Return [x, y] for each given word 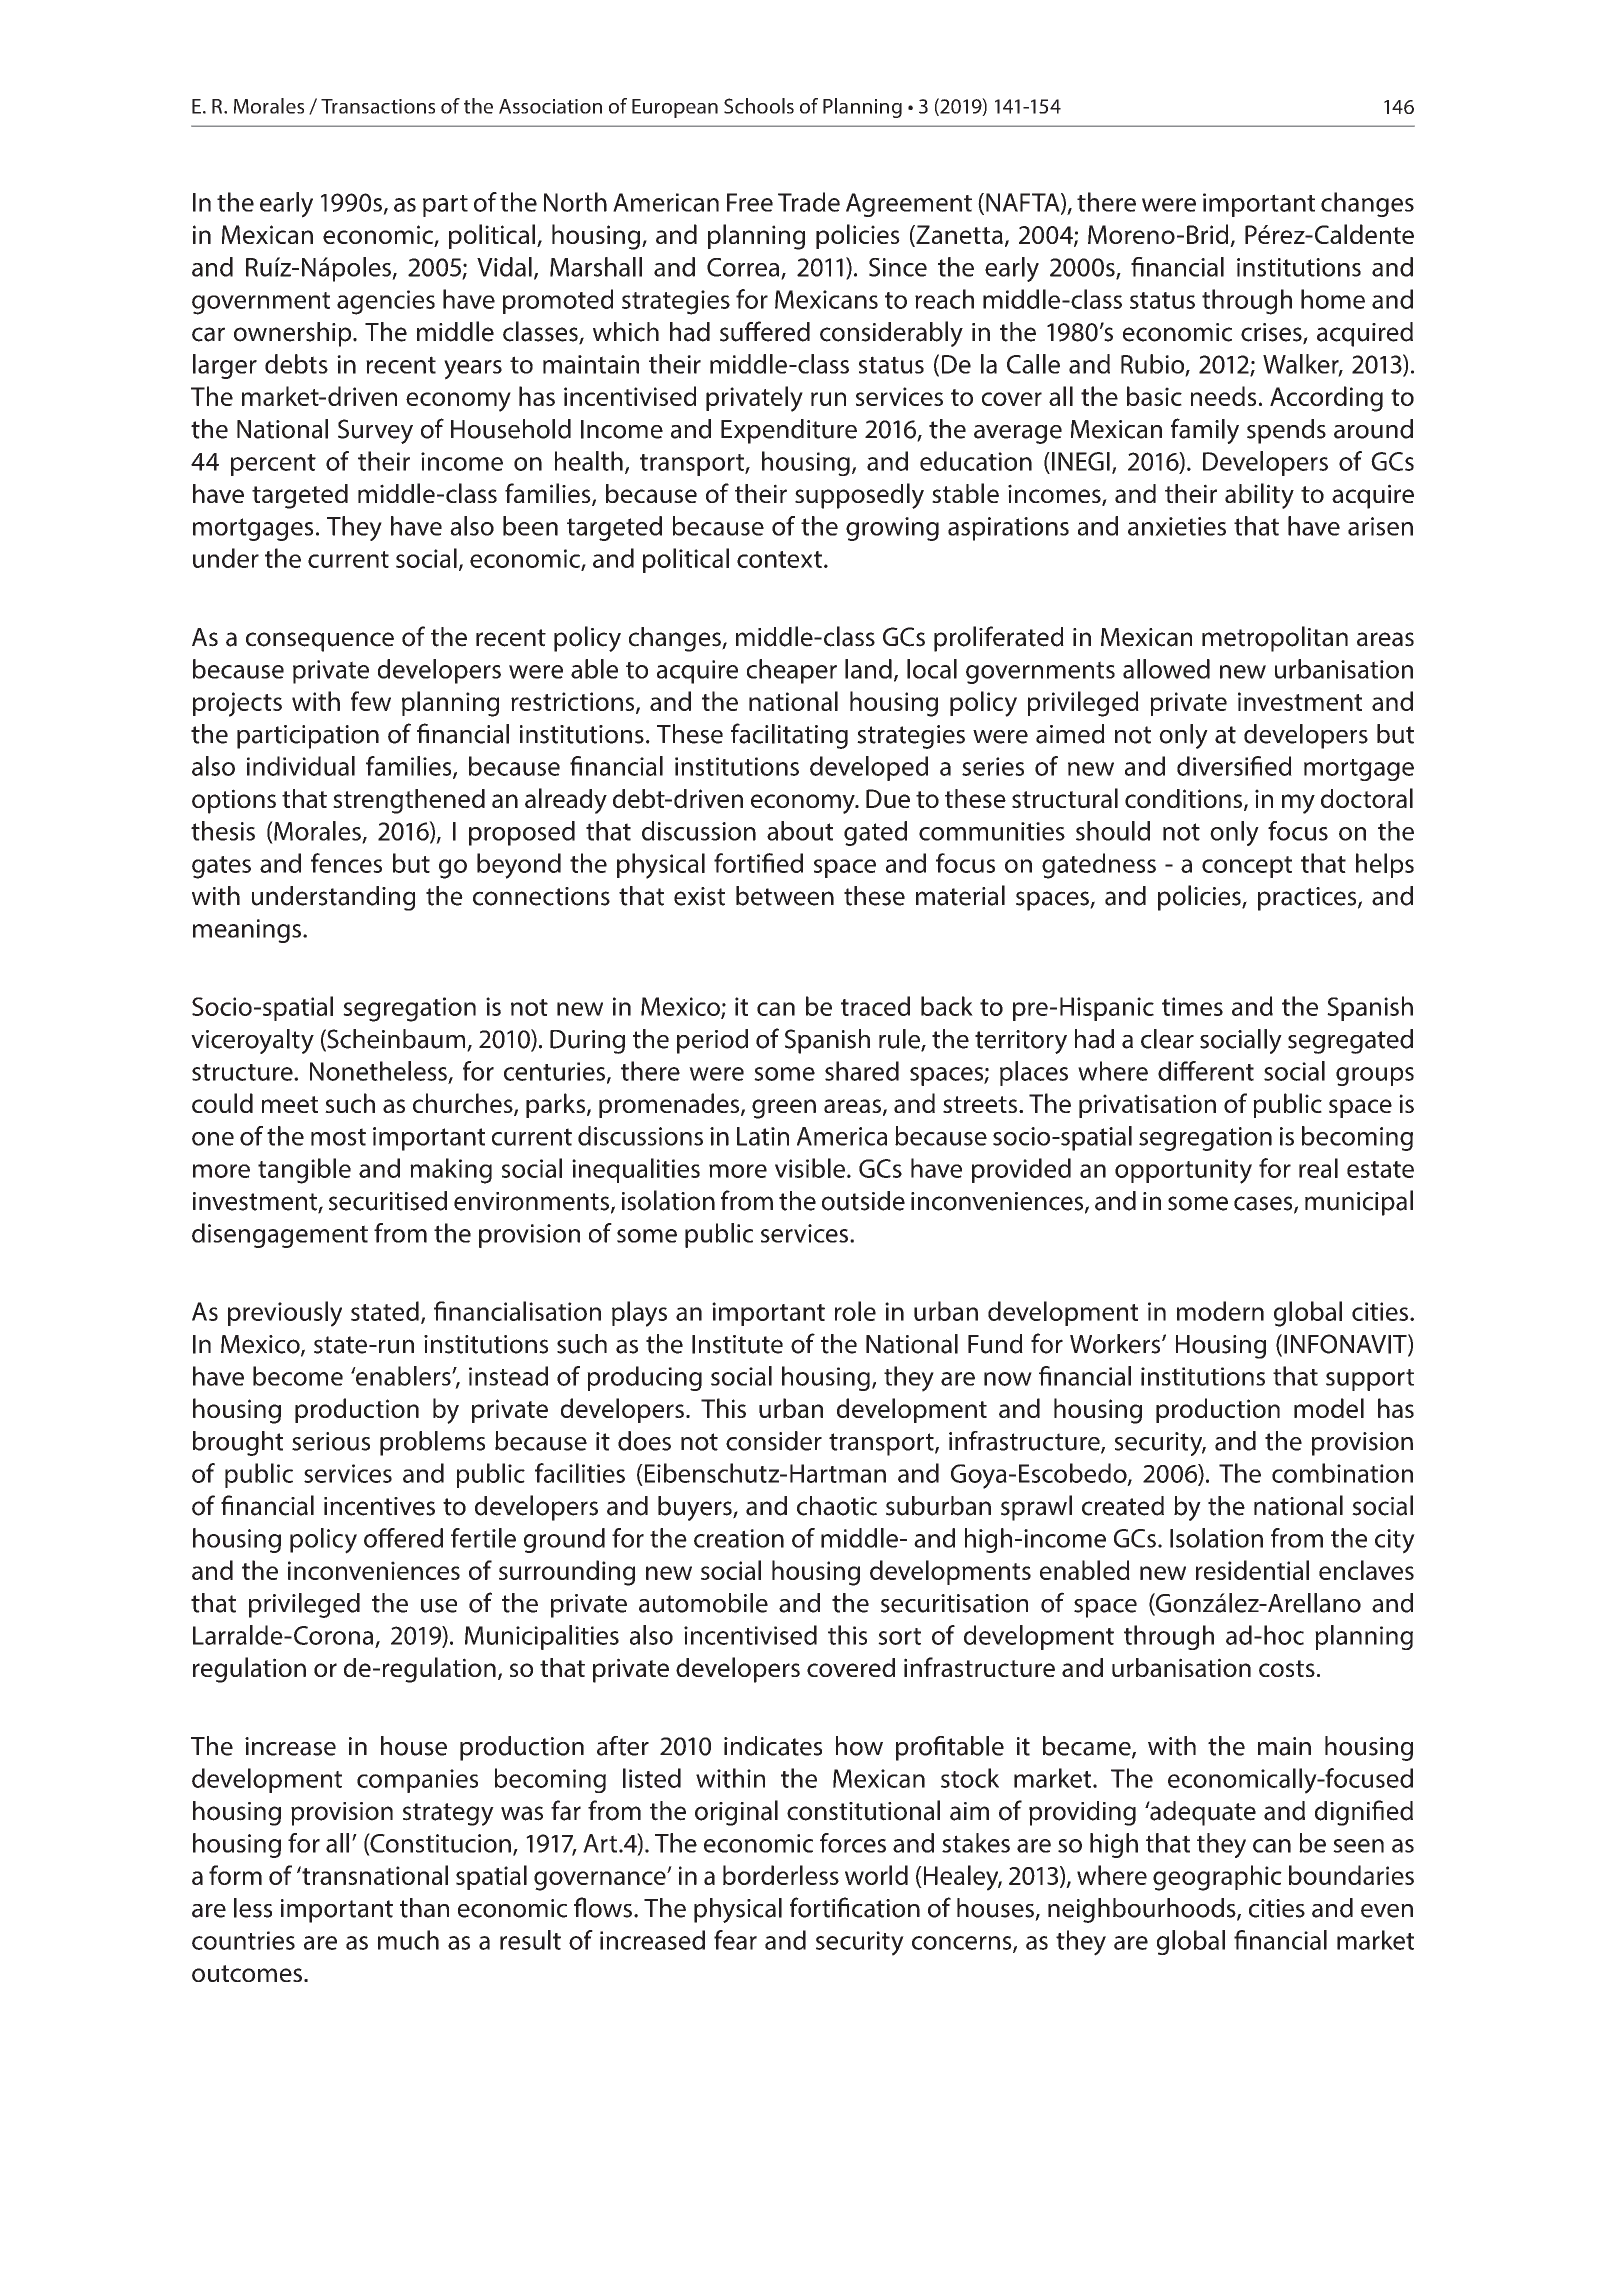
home [1333, 299]
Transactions [378, 106]
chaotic [837, 1506]
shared [862, 1071]
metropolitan [1275, 639]
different [1206, 1071]
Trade [809, 202]
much [408, 1940]
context [779, 559]
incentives [379, 1506]
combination [1342, 1473]
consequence [320, 642]
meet [290, 1104]
